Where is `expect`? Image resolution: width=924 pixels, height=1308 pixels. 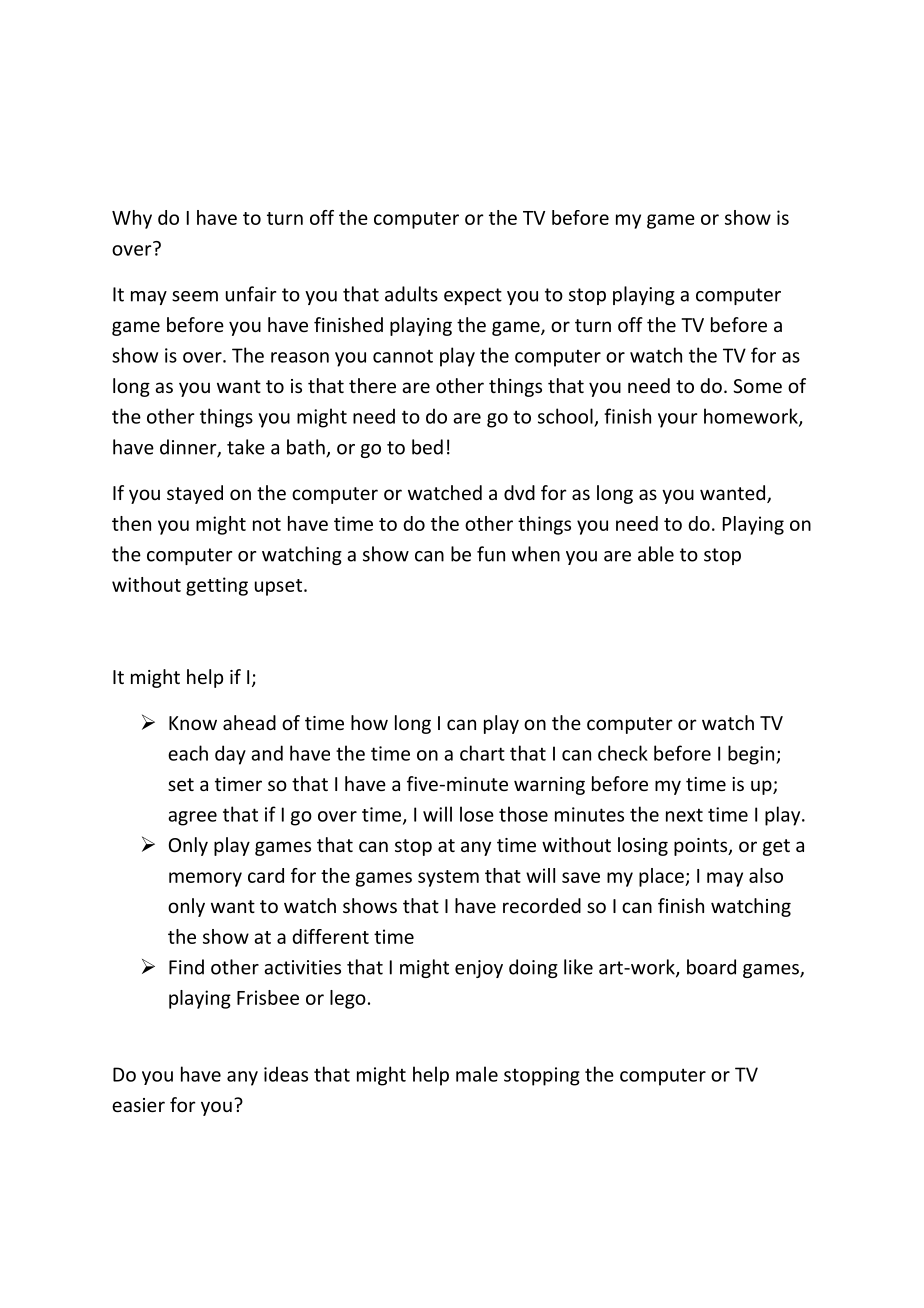 expect is located at coordinates (473, 296).
